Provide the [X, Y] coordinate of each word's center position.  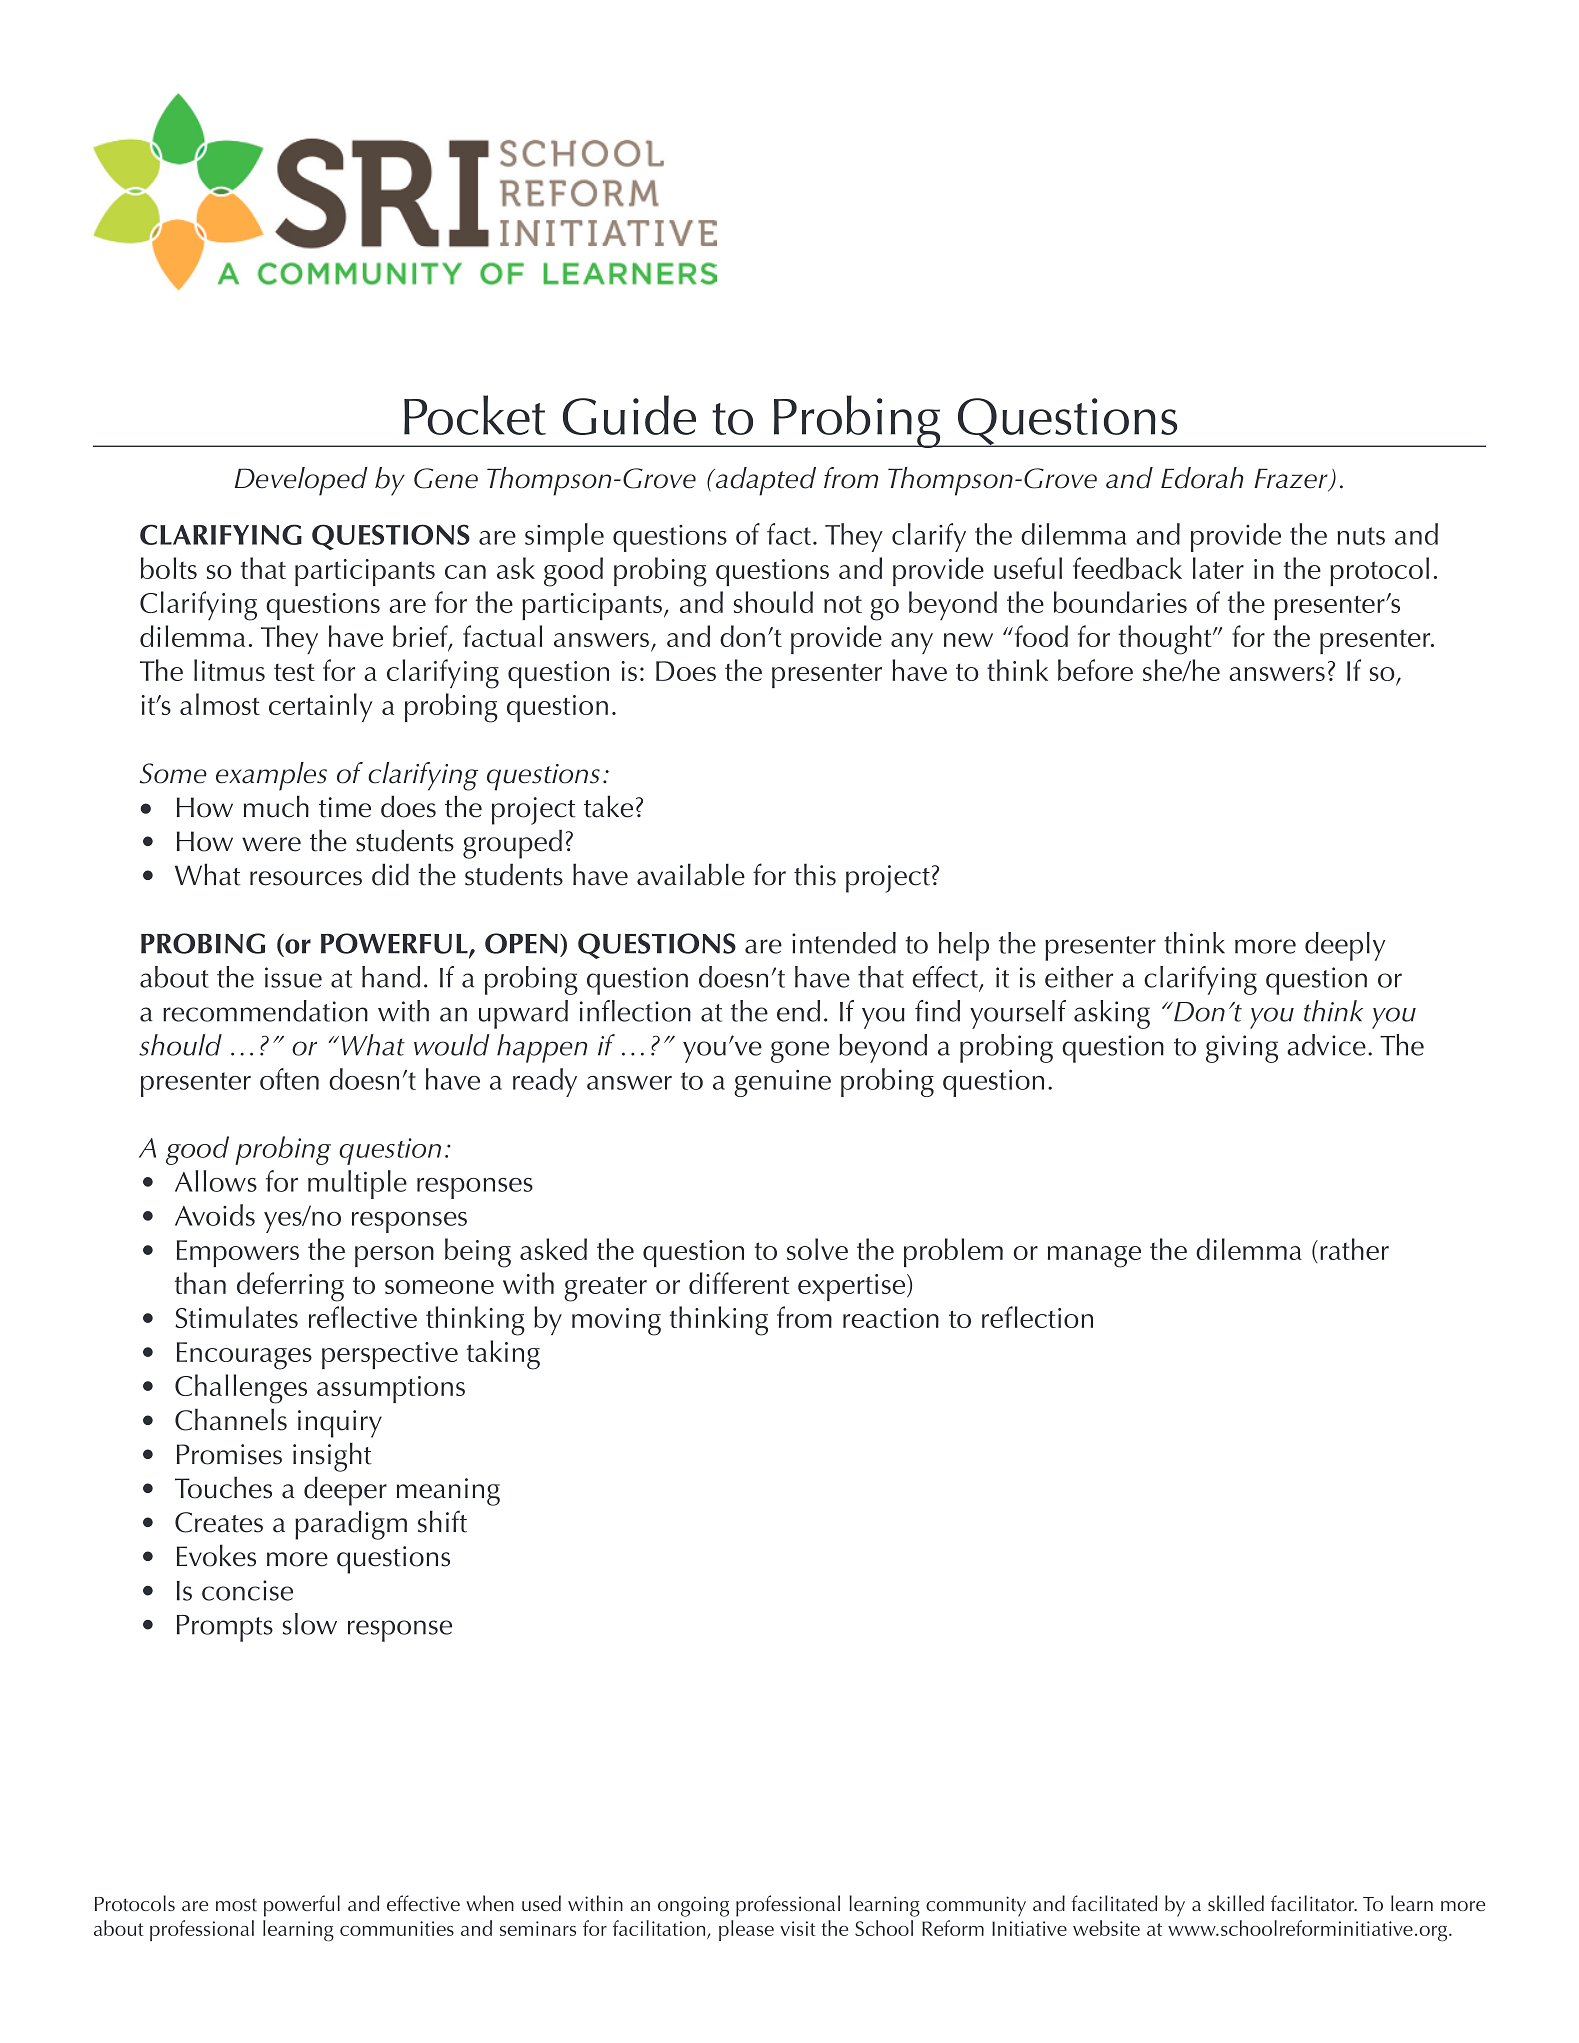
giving [1242, 1049]
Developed [301, 481]
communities [397, 1928]
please [746, 1930]
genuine [782, 1083]
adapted [765, 481]
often [289, 1079]
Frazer [1292, 479]
